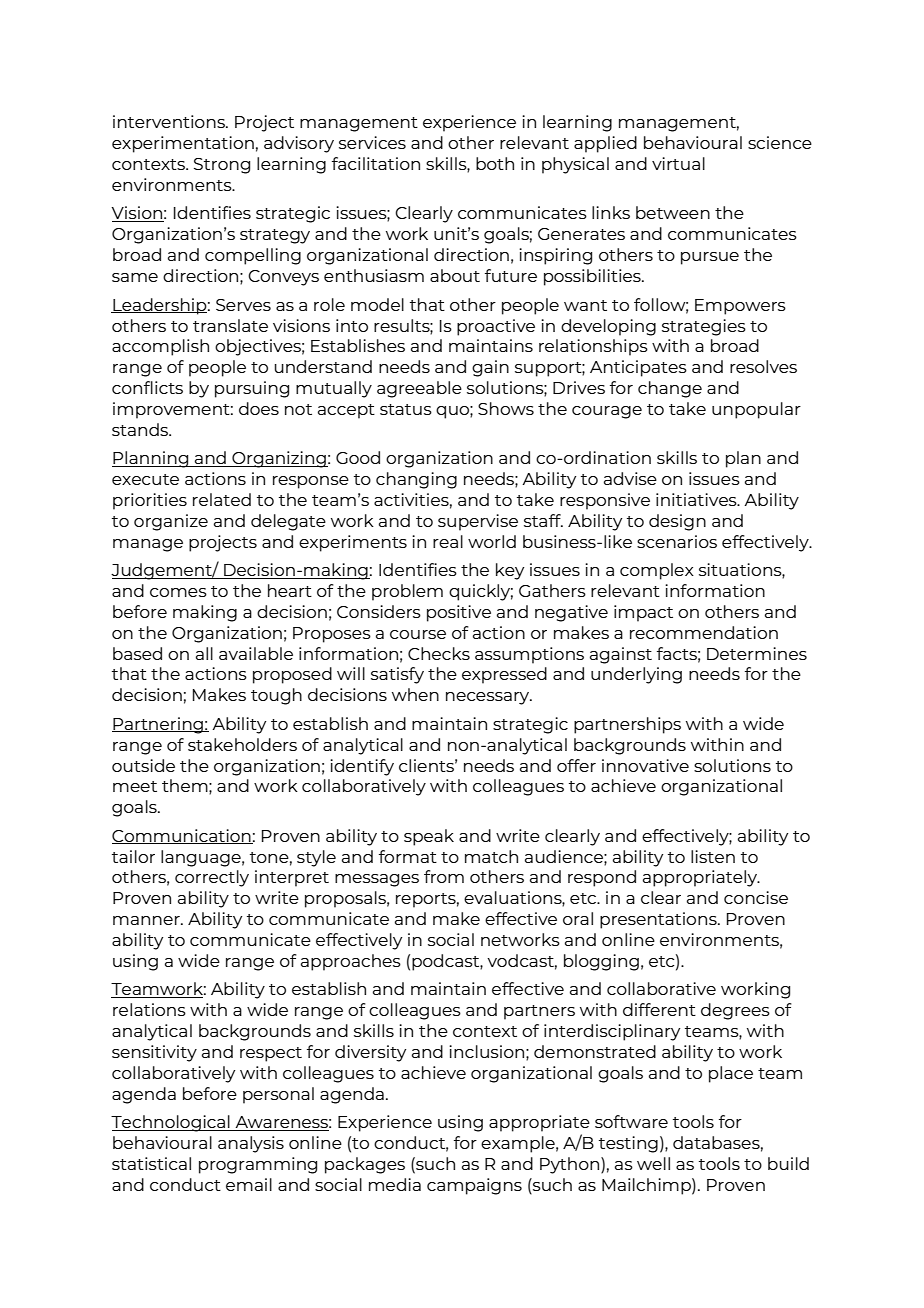 This image has width=924, height=1308. What do you see at coordinates (444, 876) in the image?
I see `from` at bounding box center [444, 876].
